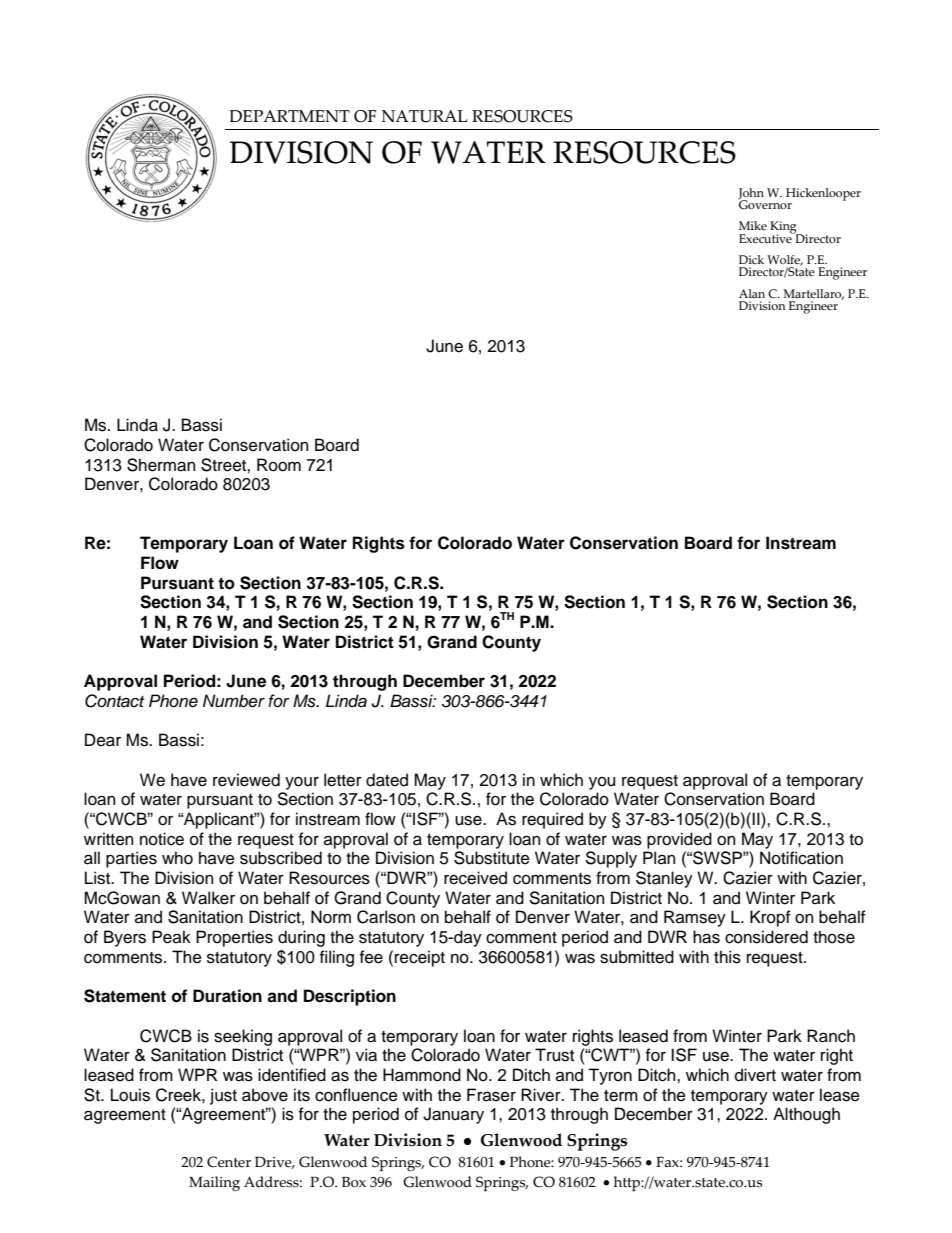 The height and width of the image is (1233, 952). What do you see at coordinates (766, 937) in the image?
I see `considered` at bounding box center [766, 937].
